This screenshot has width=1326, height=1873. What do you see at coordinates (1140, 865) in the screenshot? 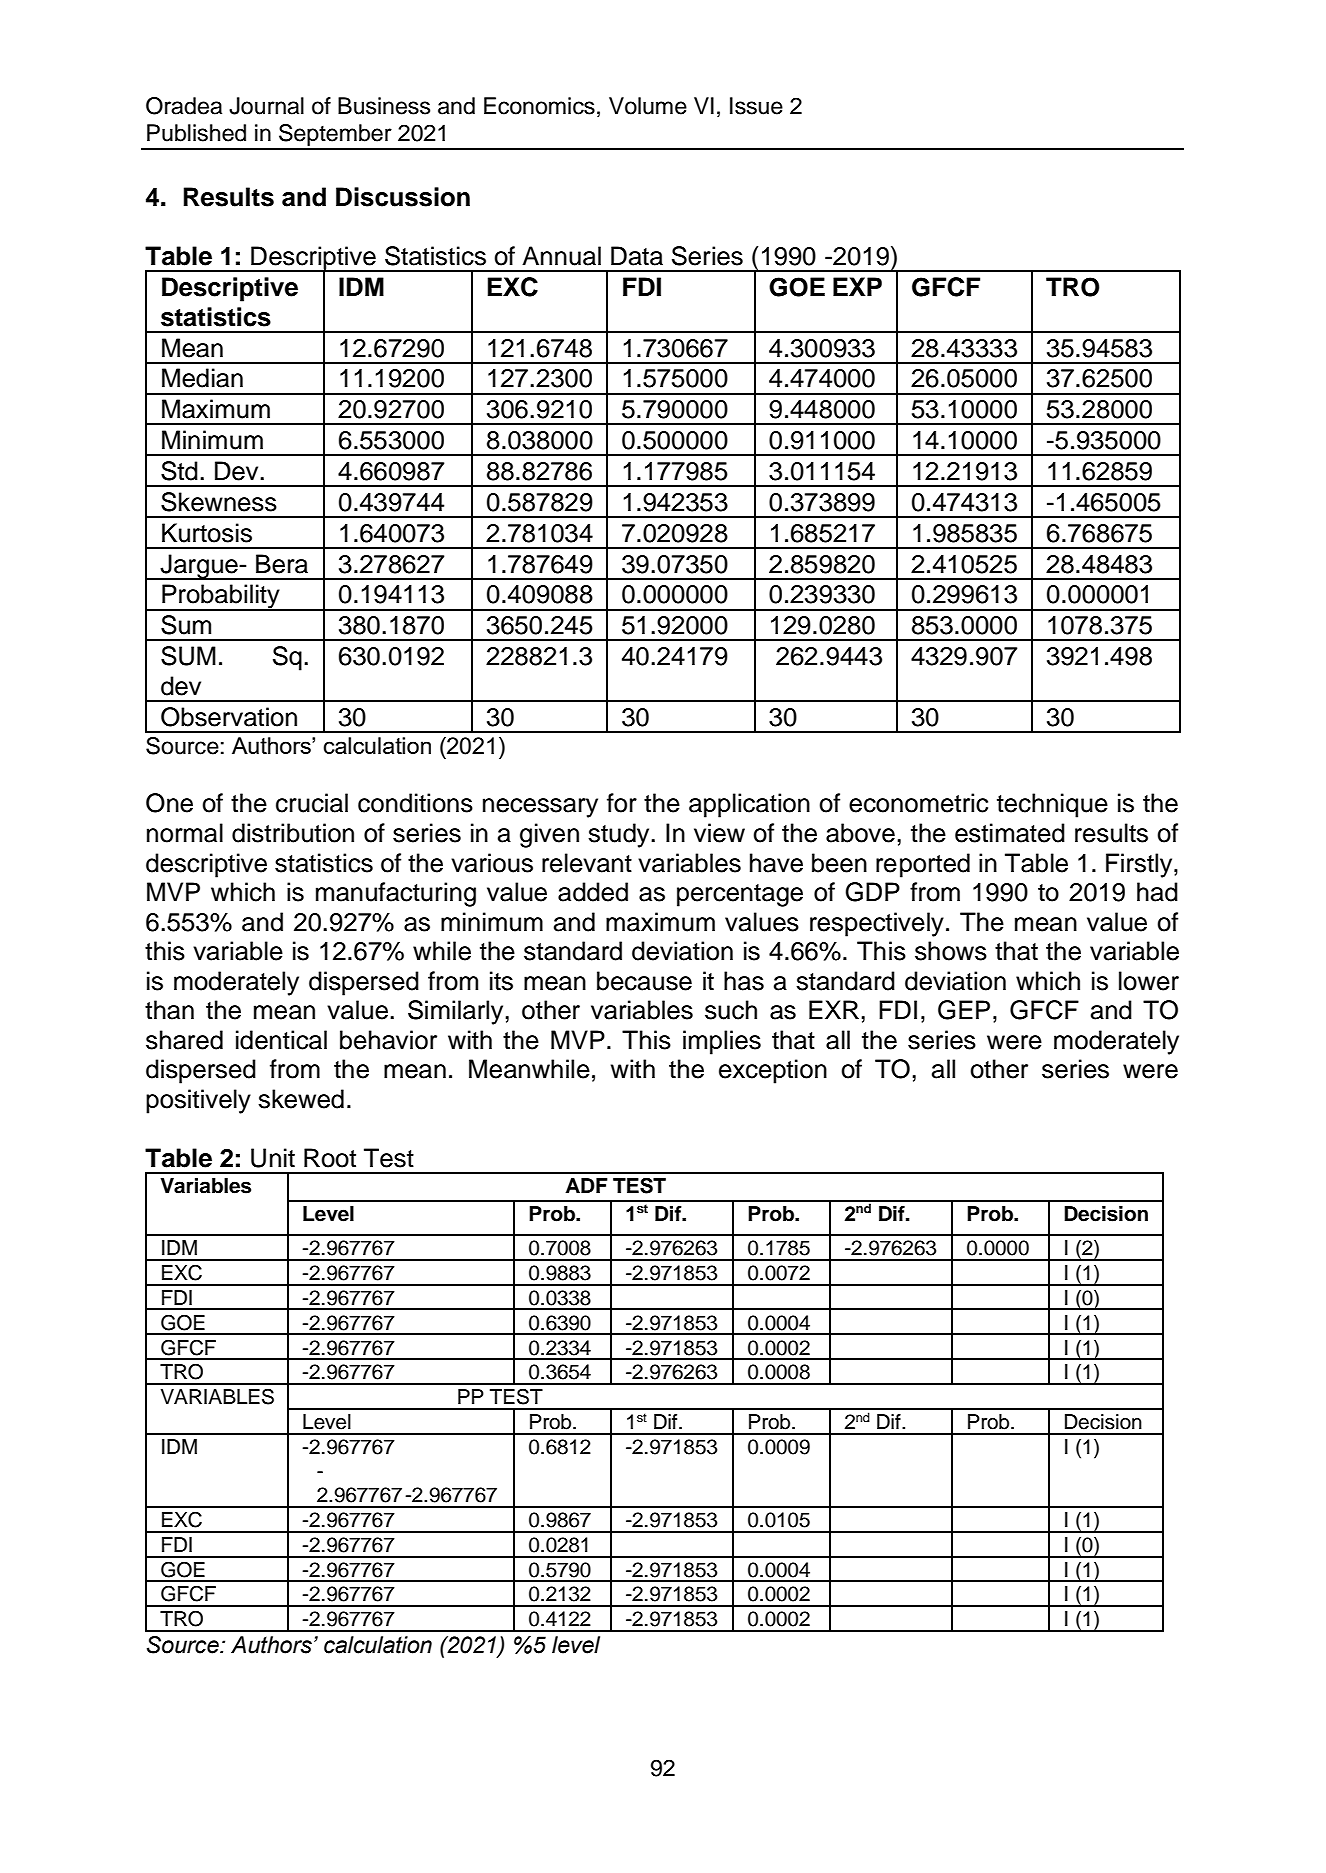
I see `Firstly` at bounding box center [1140, 865].
